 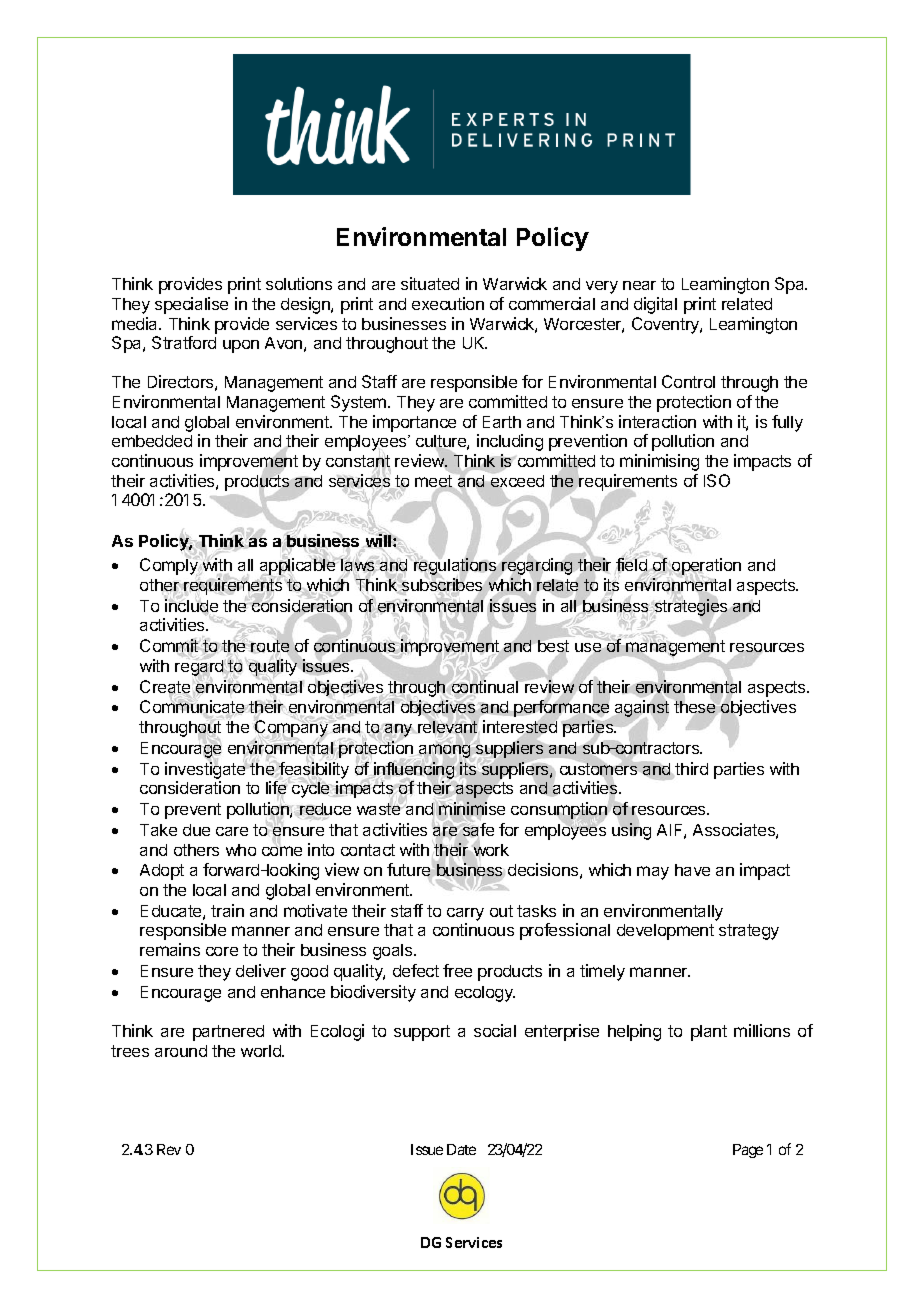 I want to click on execution, so click(x=448, y=303).
